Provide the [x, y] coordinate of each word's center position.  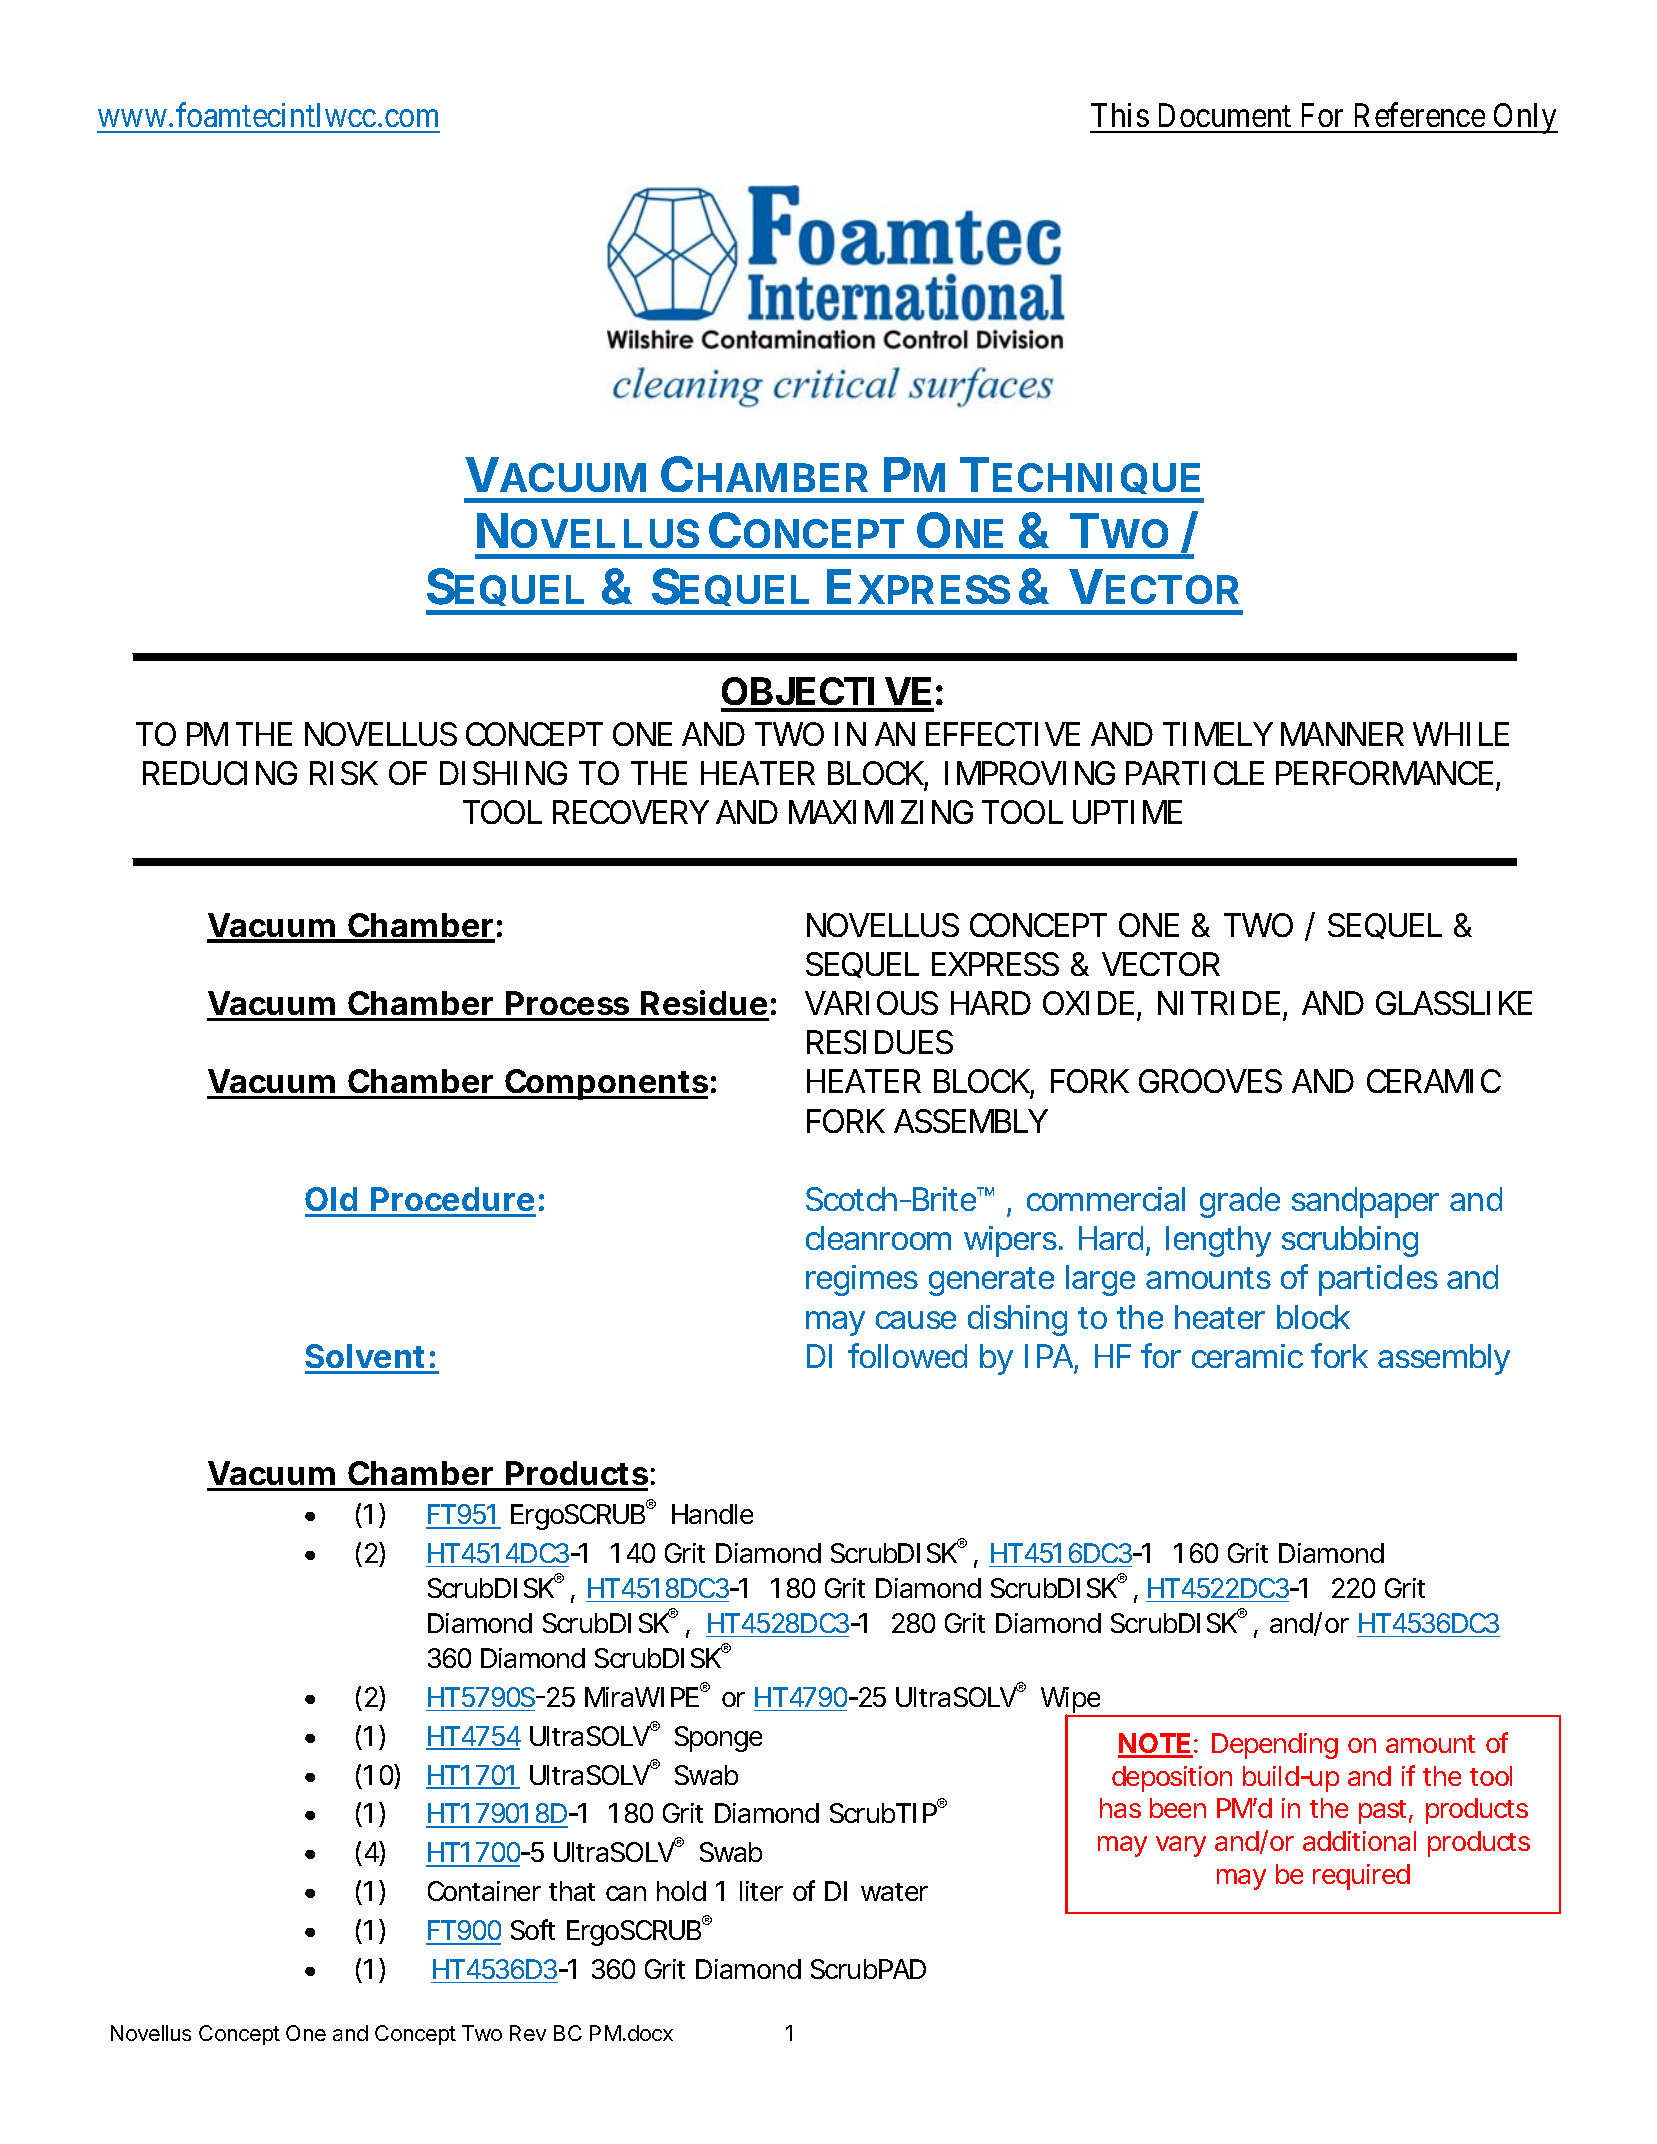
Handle [712, 1514]
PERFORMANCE [1384, 773]
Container [484, 1891]
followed [907, 1355]
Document [1225, 115]
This [1120, 115]
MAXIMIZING [881, 812]
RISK [344, 773]
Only [1524, 118]
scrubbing [1350, 1241]
